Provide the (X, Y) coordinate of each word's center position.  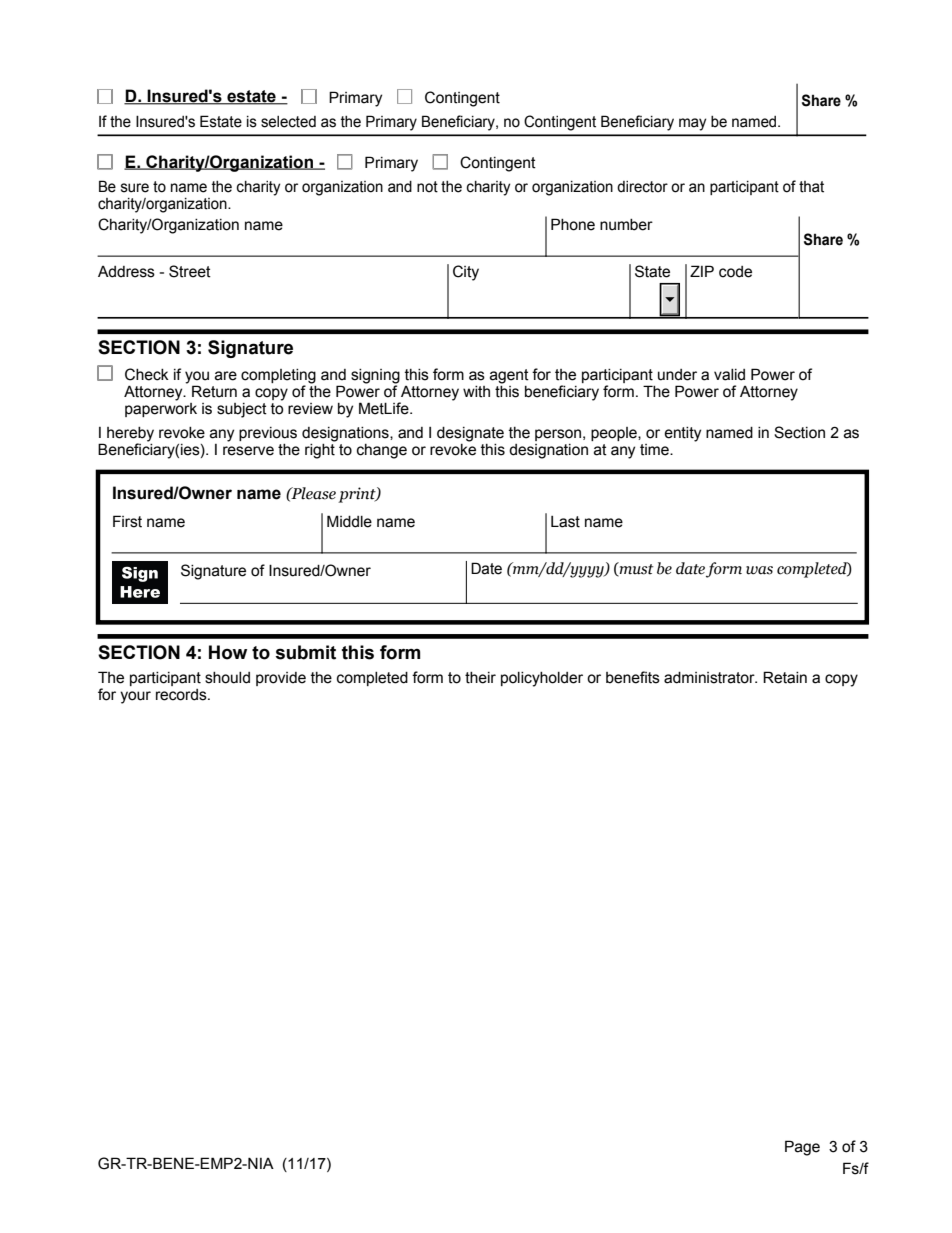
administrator (710, 678)
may (693, 124)
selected (288, 122)
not (427, 187)
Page (802, 1148)
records (182, 695)
